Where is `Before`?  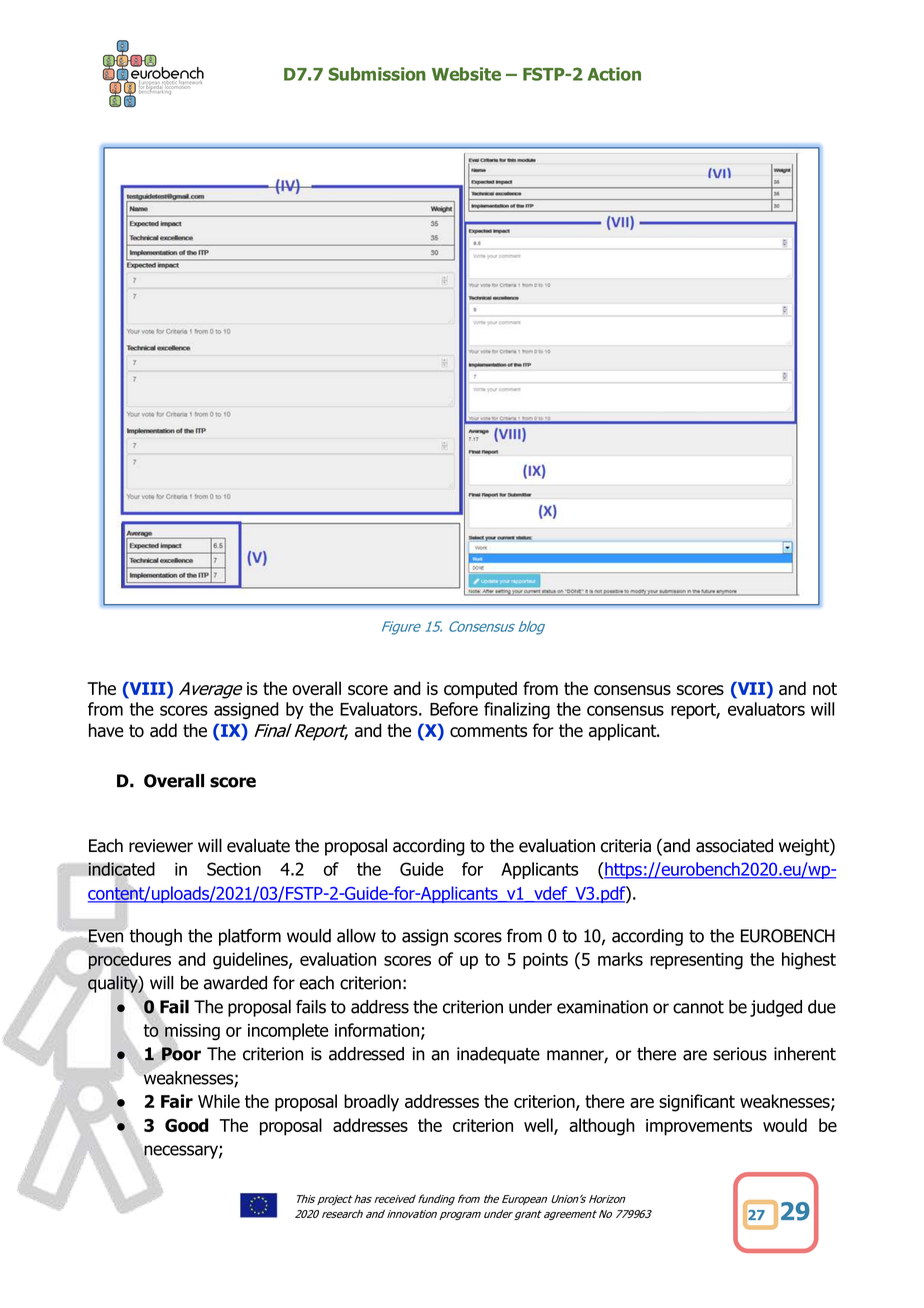
Before is located at coordinates (454, 709).
